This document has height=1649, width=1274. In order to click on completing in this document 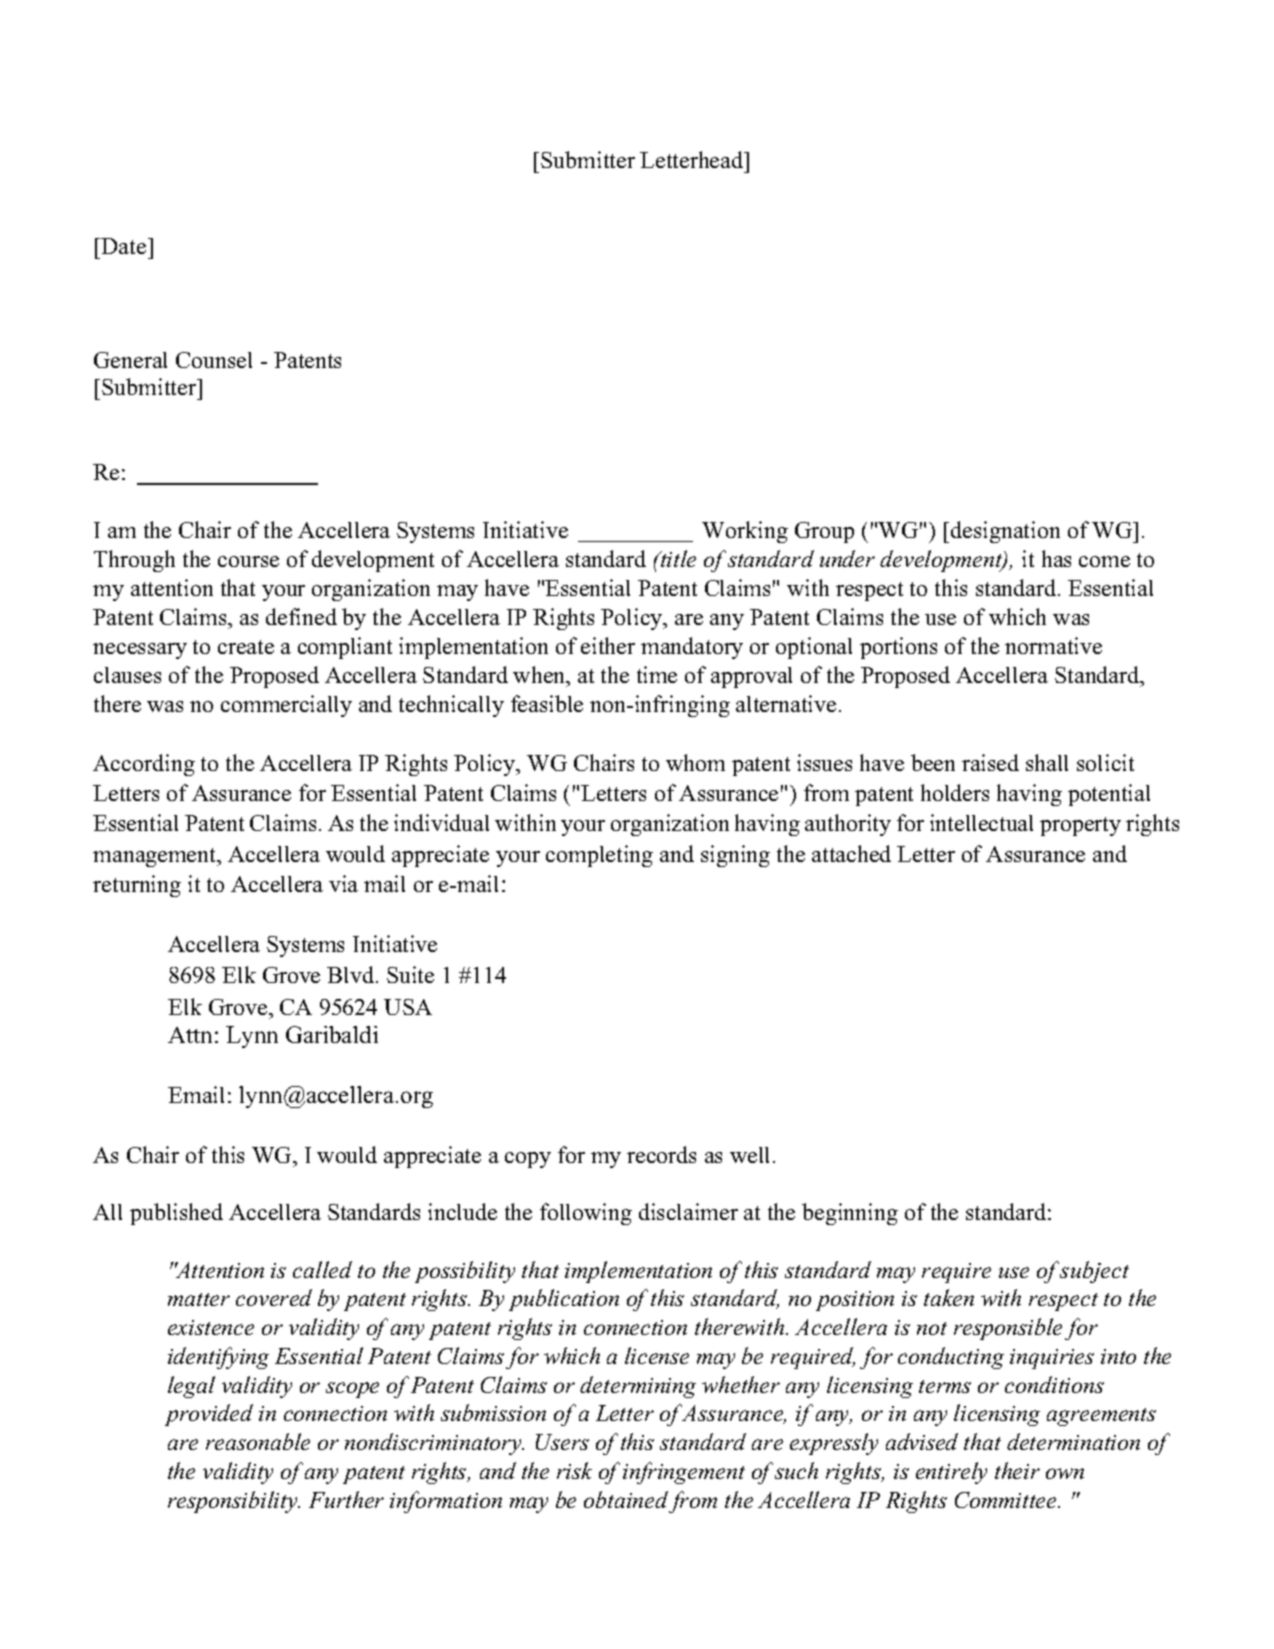, I will do `click(599, 856)`.
